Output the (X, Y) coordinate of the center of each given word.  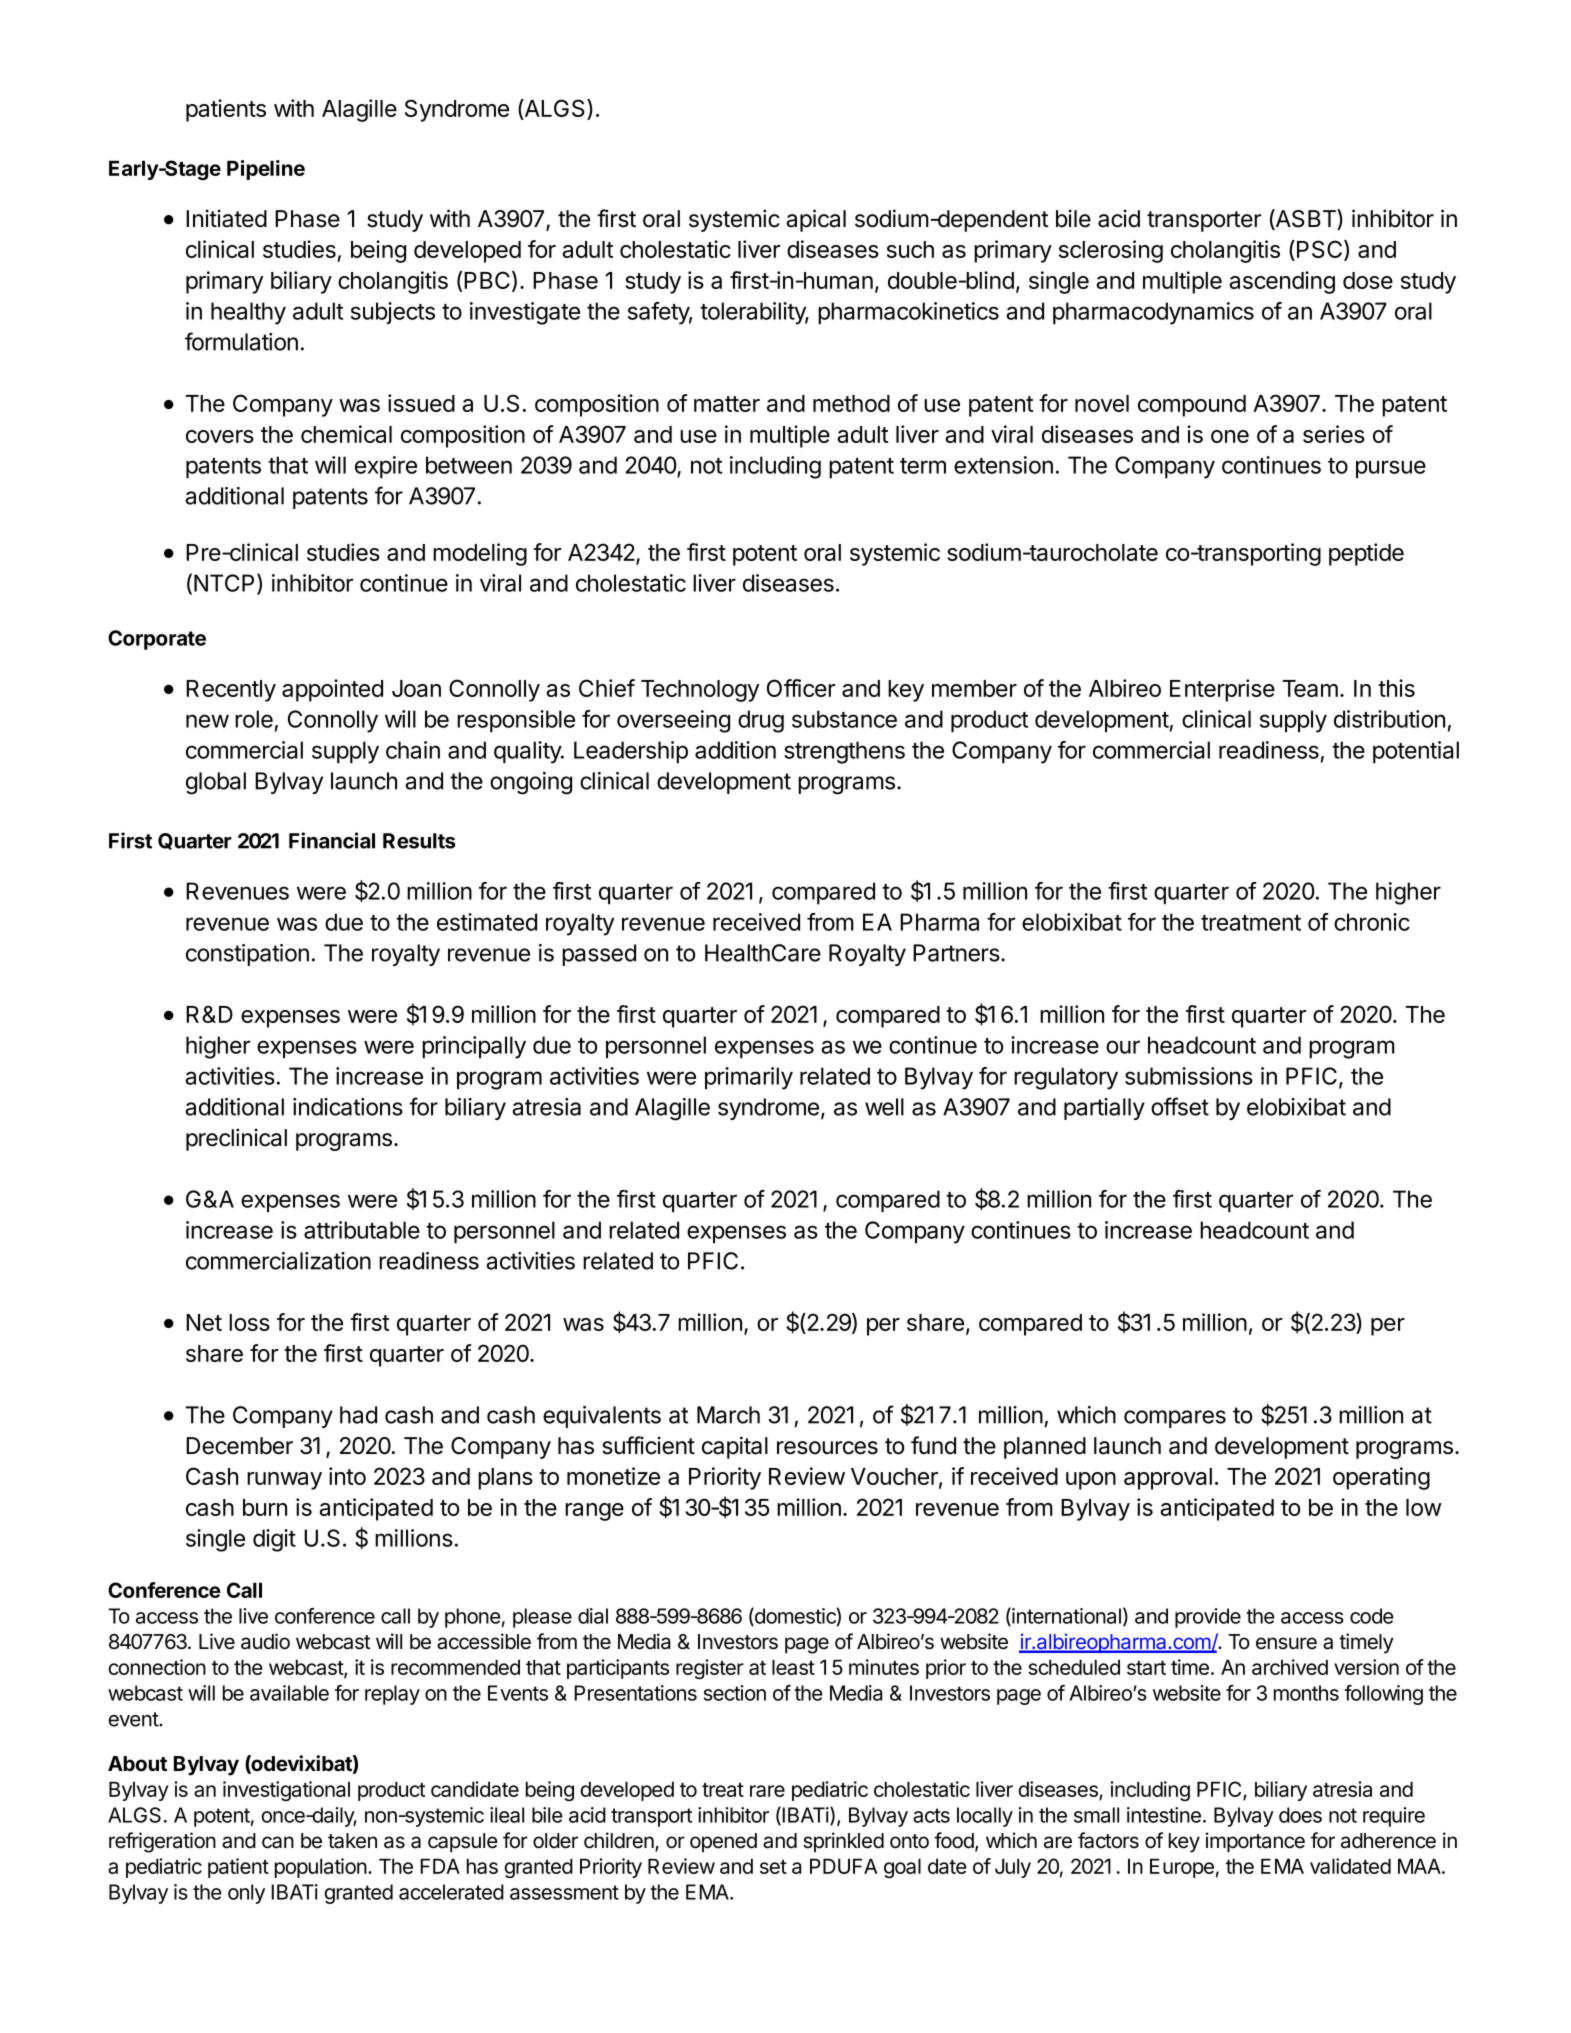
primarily (749, 1078)
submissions (1189, 1076)
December (239, 1446)
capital (735, 1447)
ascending (1282, 282)
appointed (332, 690)
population (321, 1868)
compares (1175, 1419)
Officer (801, 688)
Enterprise (1222, 690)
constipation (247, 955)
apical (816, 220)
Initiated (226, 218)
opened (723, 1842)
